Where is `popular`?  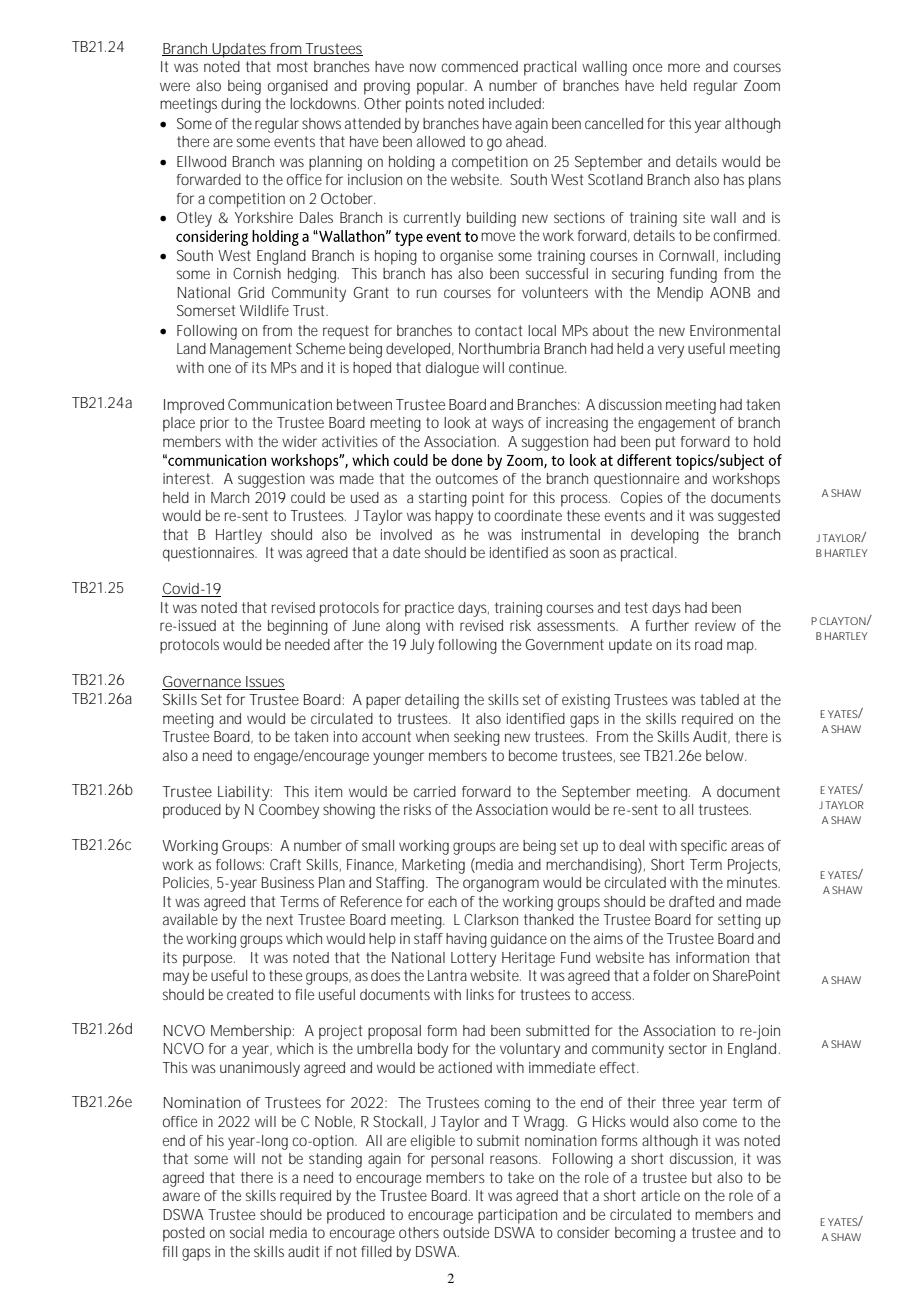
popular is located at coordinates (442, 87).
